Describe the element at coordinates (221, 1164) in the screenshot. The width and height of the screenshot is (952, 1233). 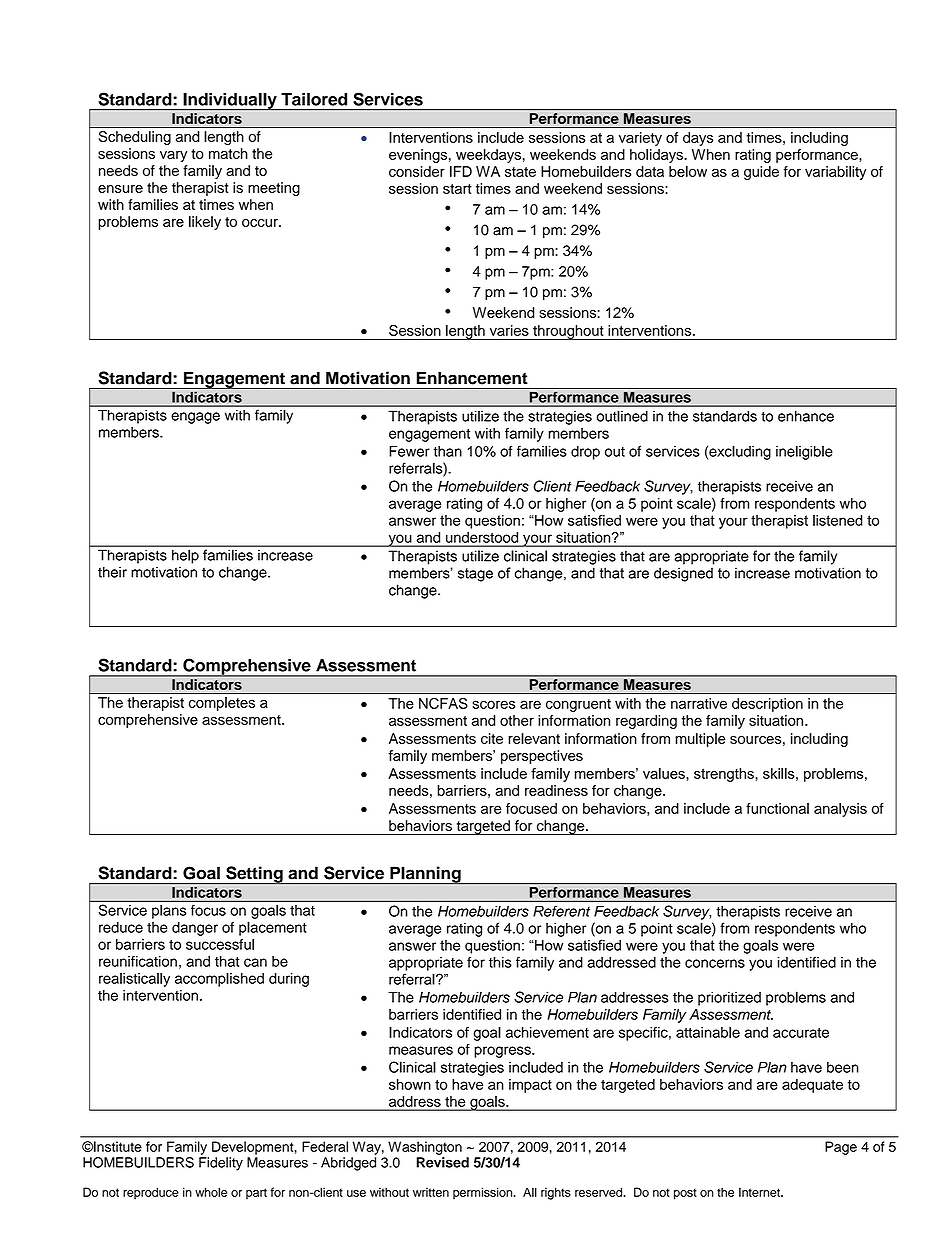
I see `Fidelity` at that location.
